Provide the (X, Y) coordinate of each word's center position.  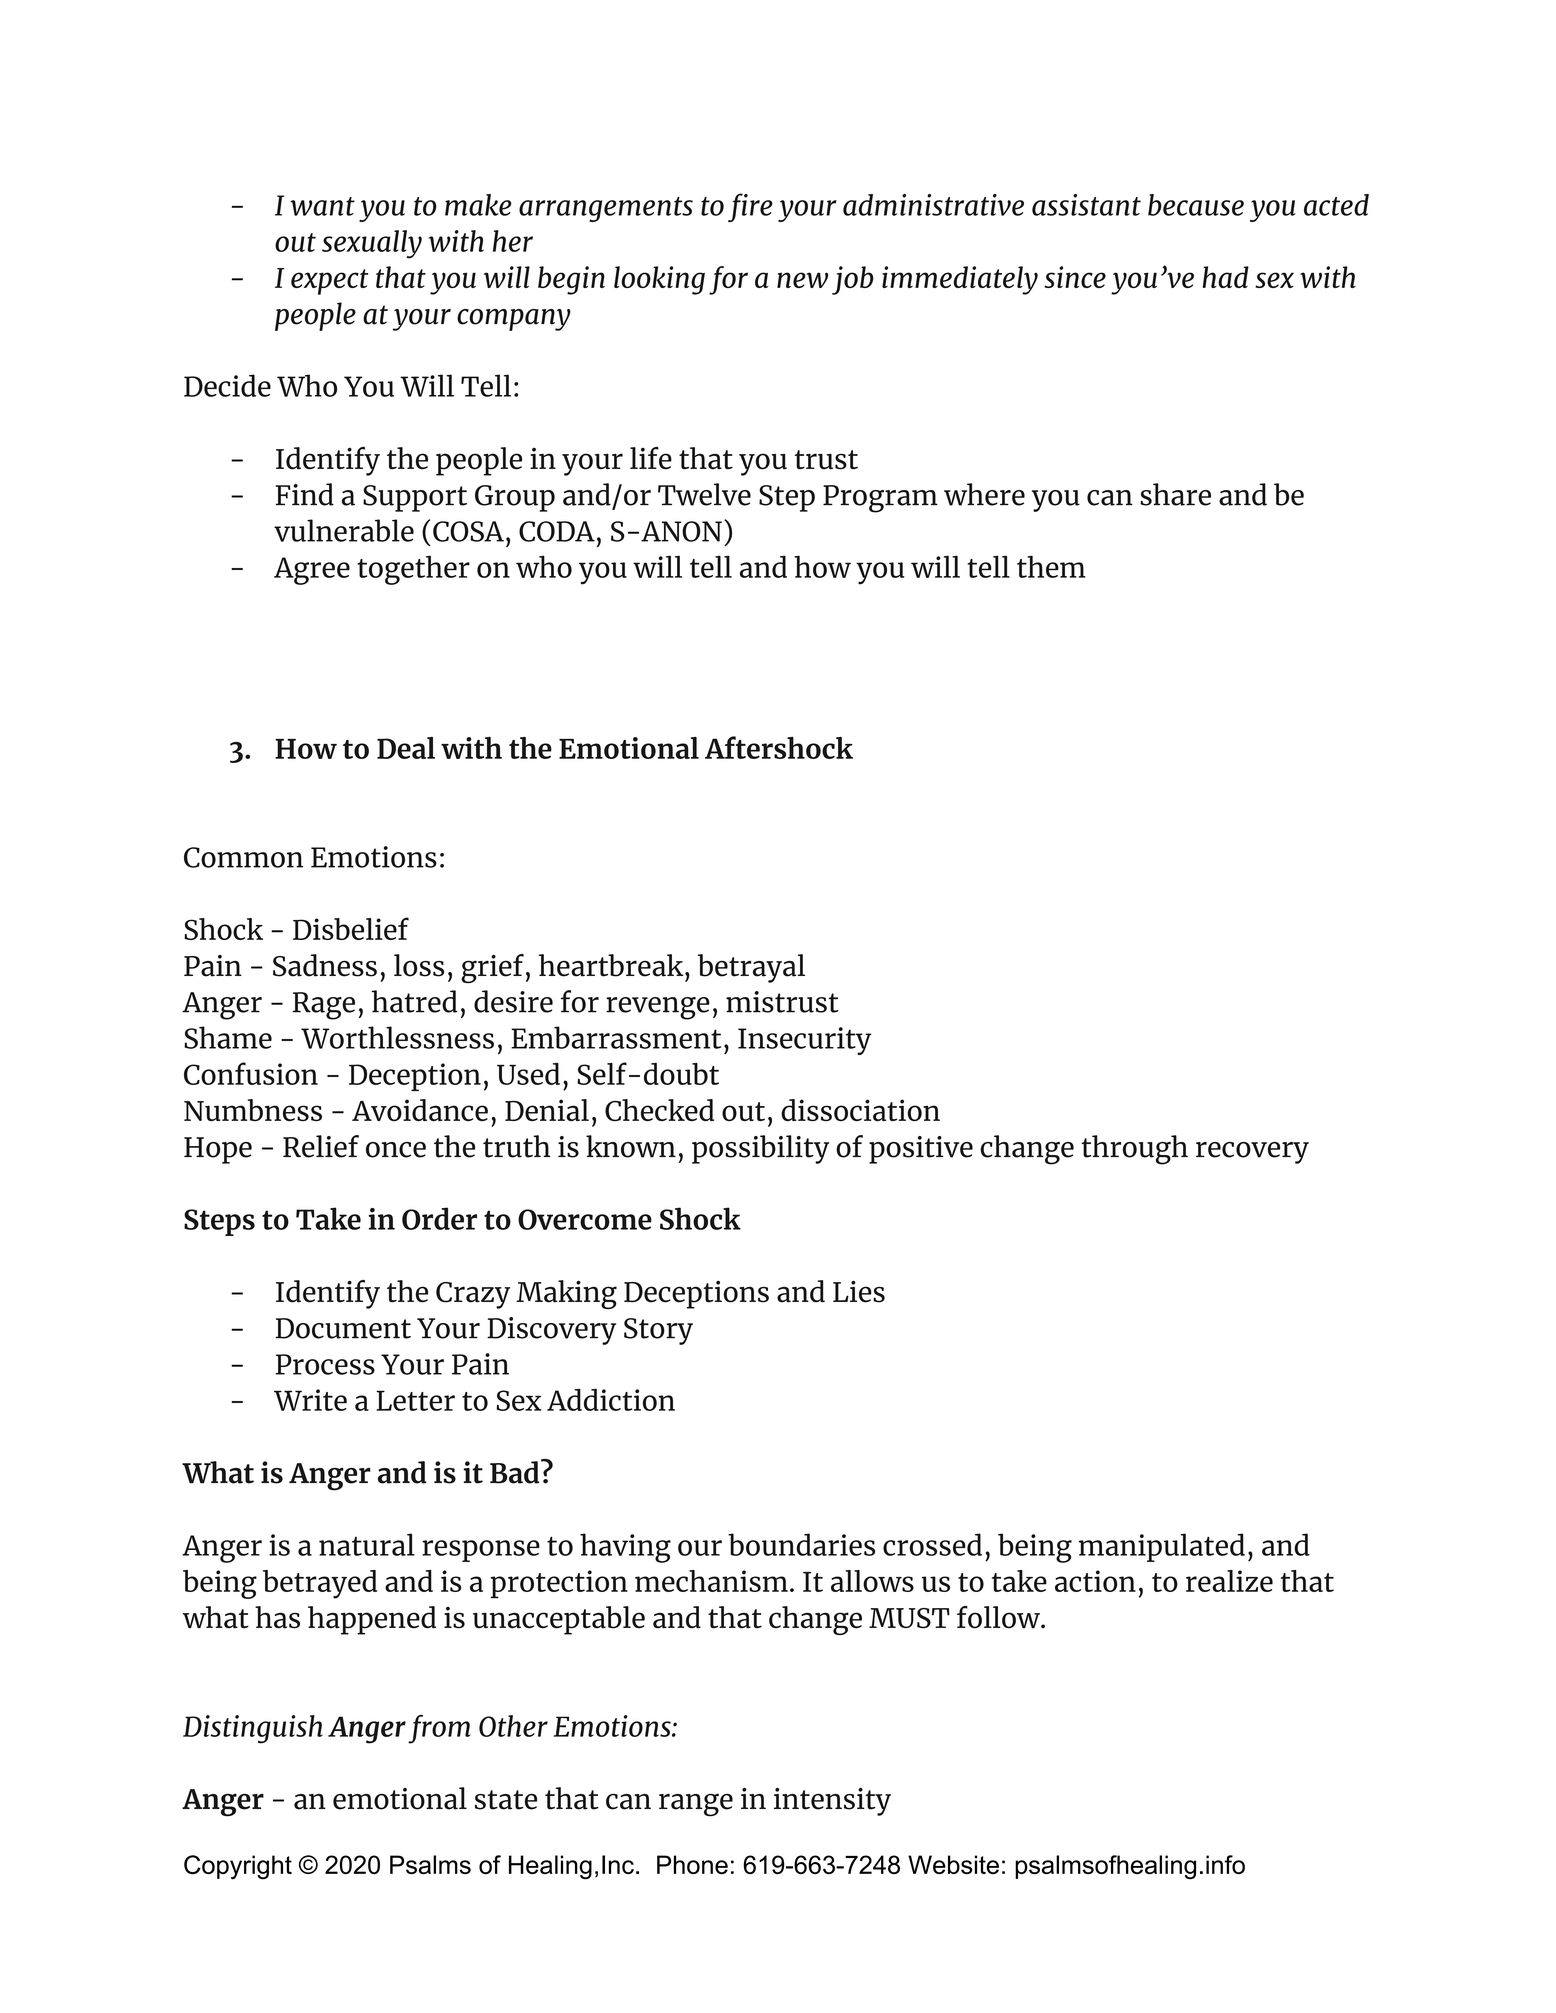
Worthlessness (397, 1037)
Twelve (704, 494)
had (1225, 277)
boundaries (801, 1544)
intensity (832, 1802)
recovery (1252, 1153)
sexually (372, 244)
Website (953, 1864)
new (803, 280)
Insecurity (804, 1041)
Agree (312, 571)
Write (310, 1400)
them (1051, 566)
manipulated (1162, 1547)
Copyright (238, 1867)
